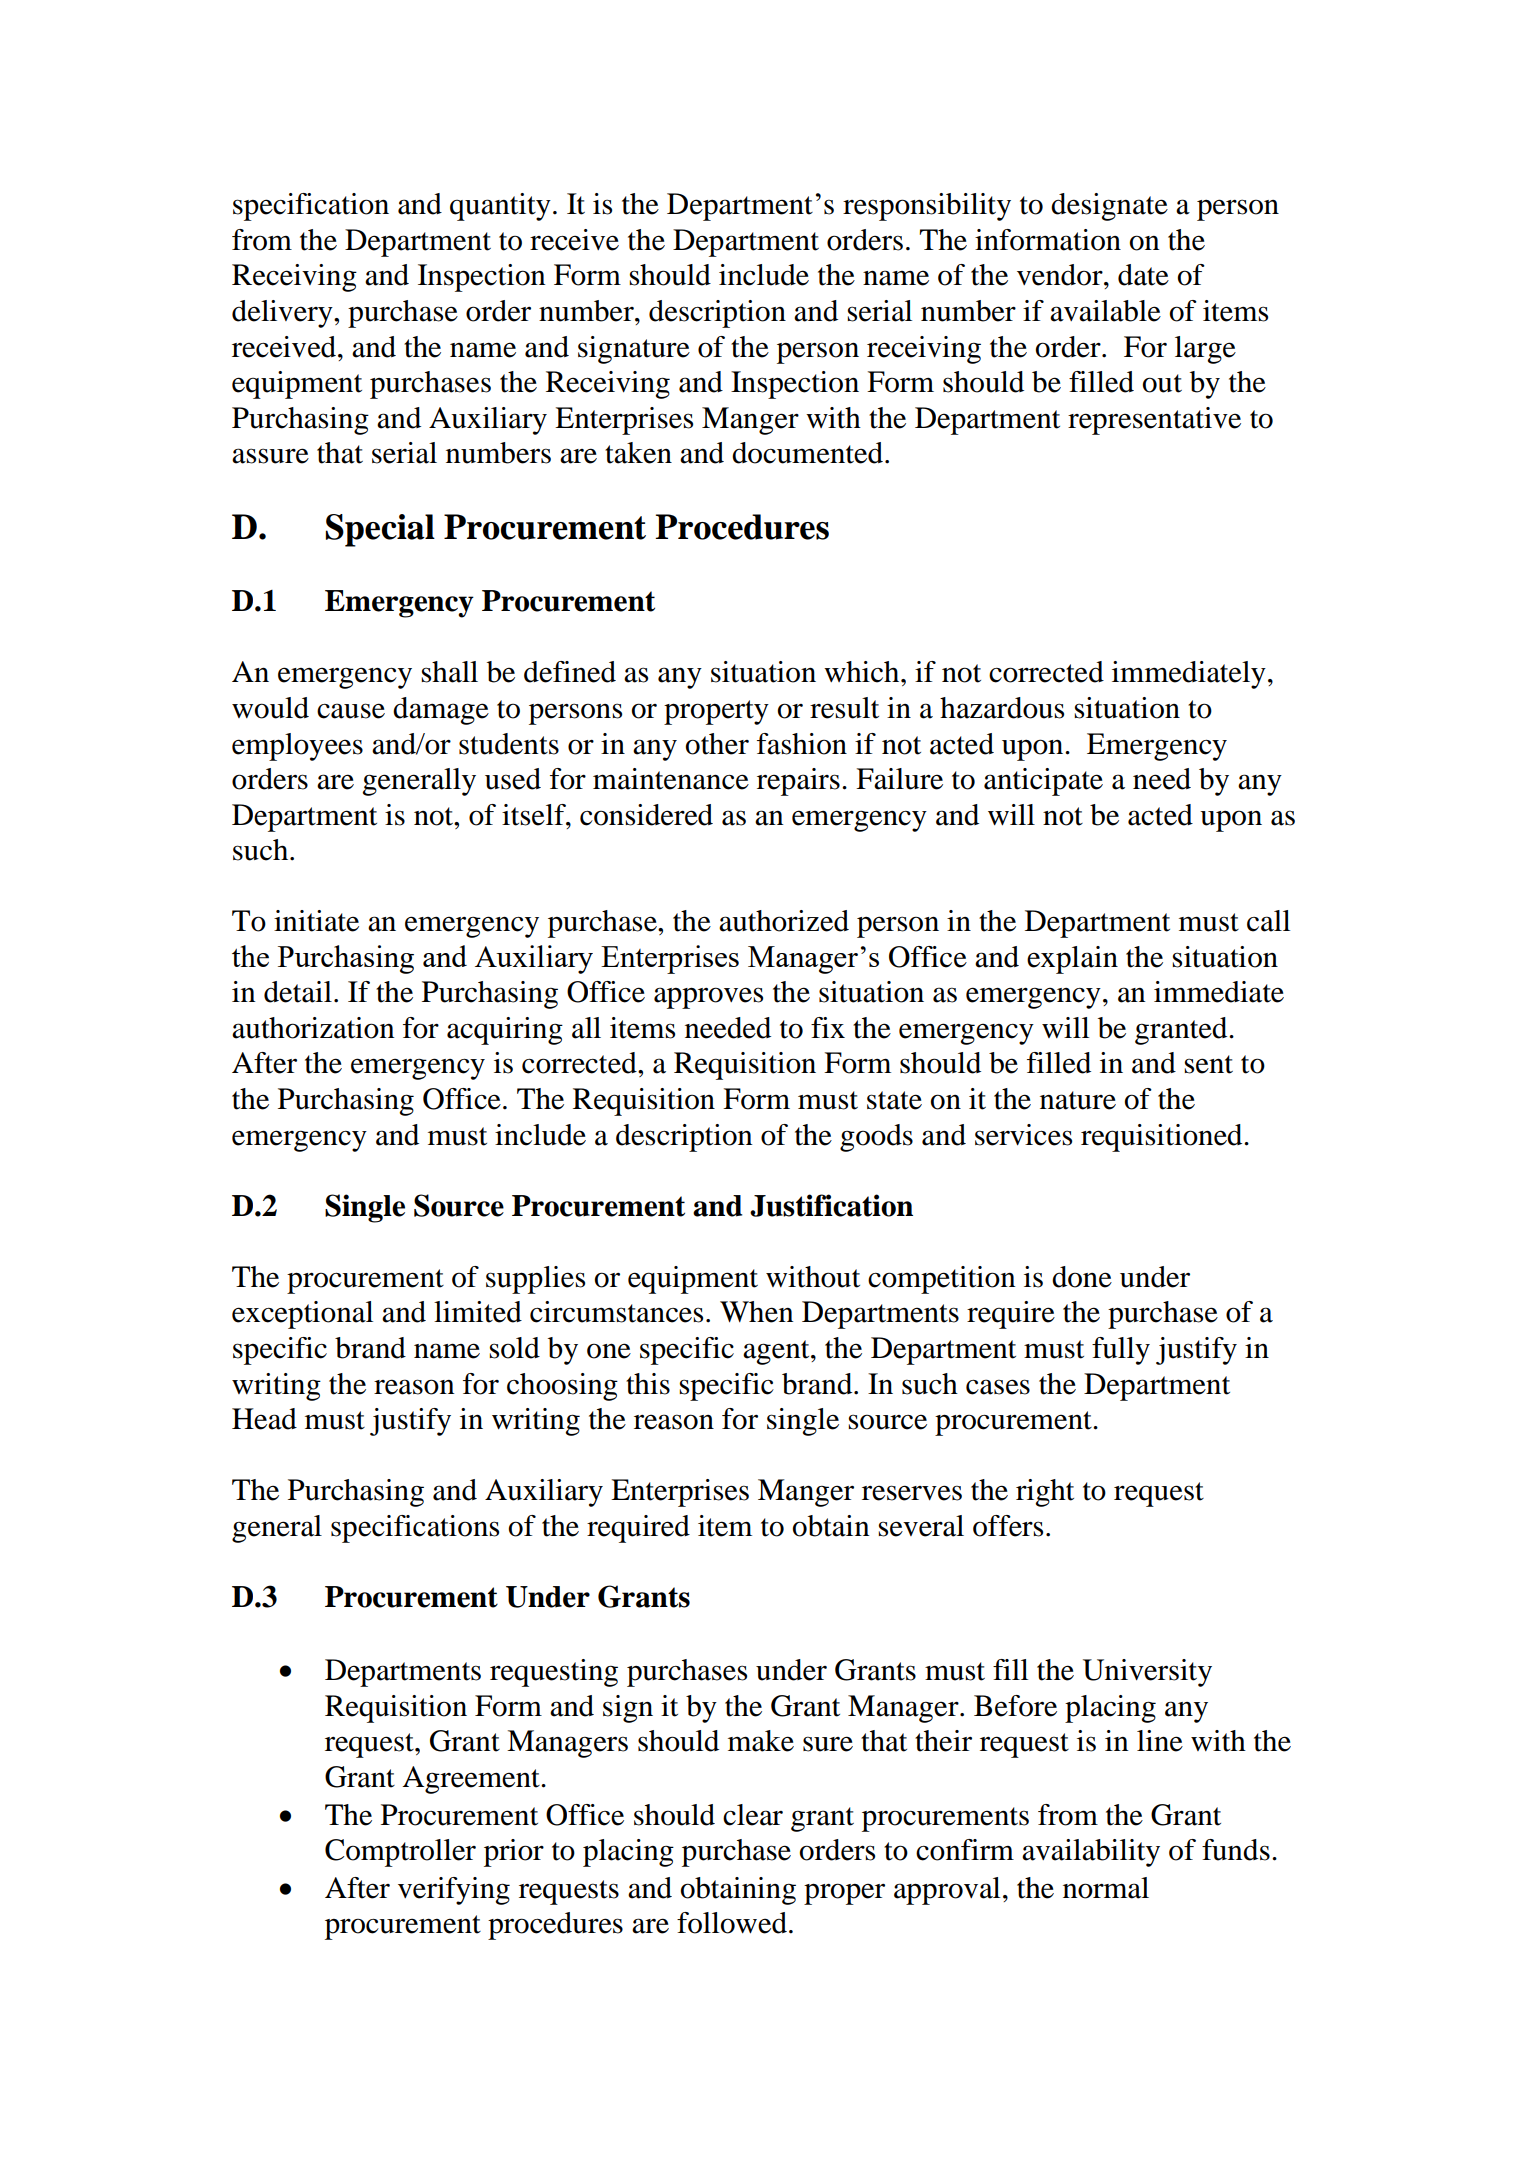 Image resolution: width=1534 pixels, height=2169 pixels. I want to click on date, so click(1143, 275).
